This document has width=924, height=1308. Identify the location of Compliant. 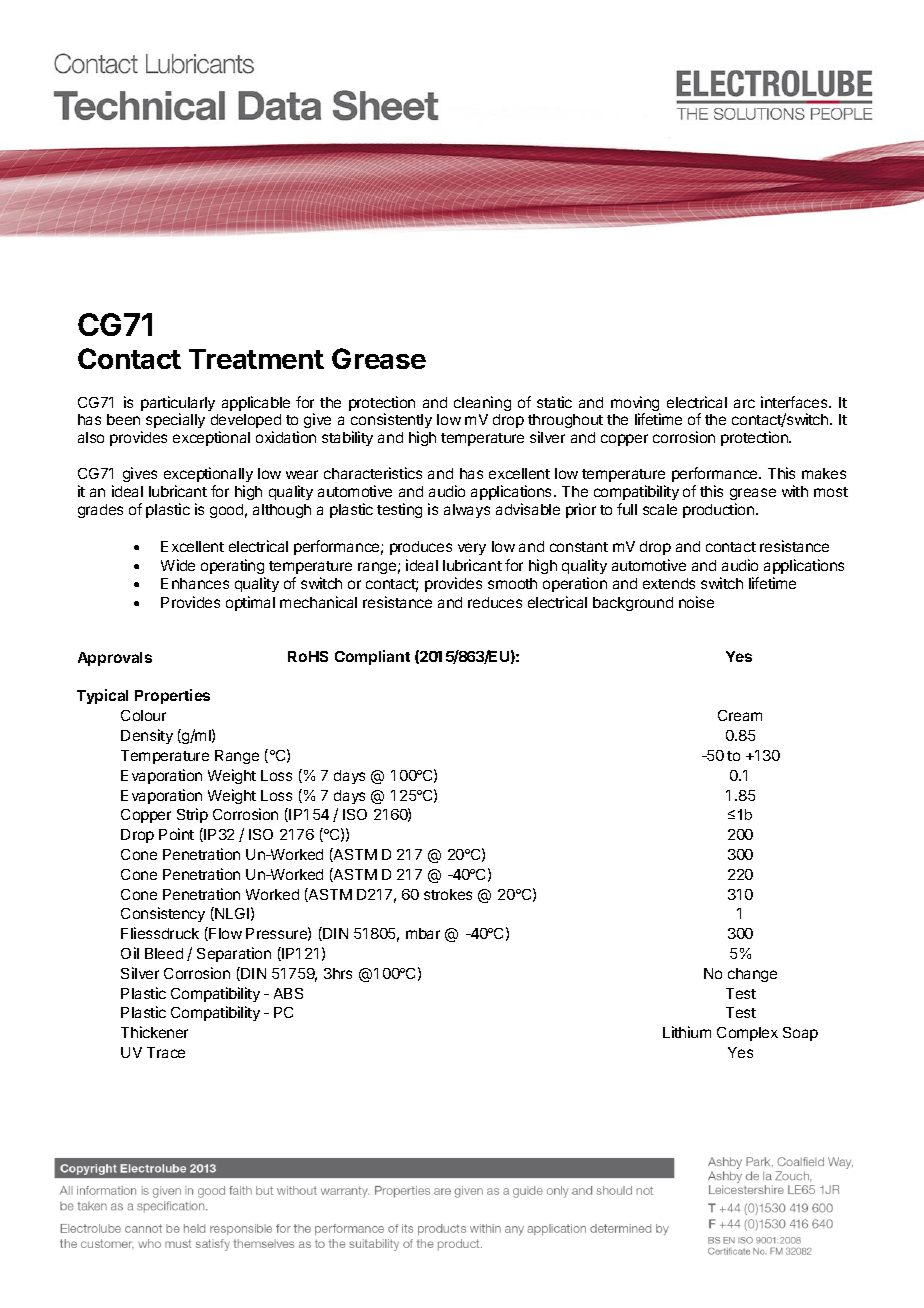
(372, 657).
